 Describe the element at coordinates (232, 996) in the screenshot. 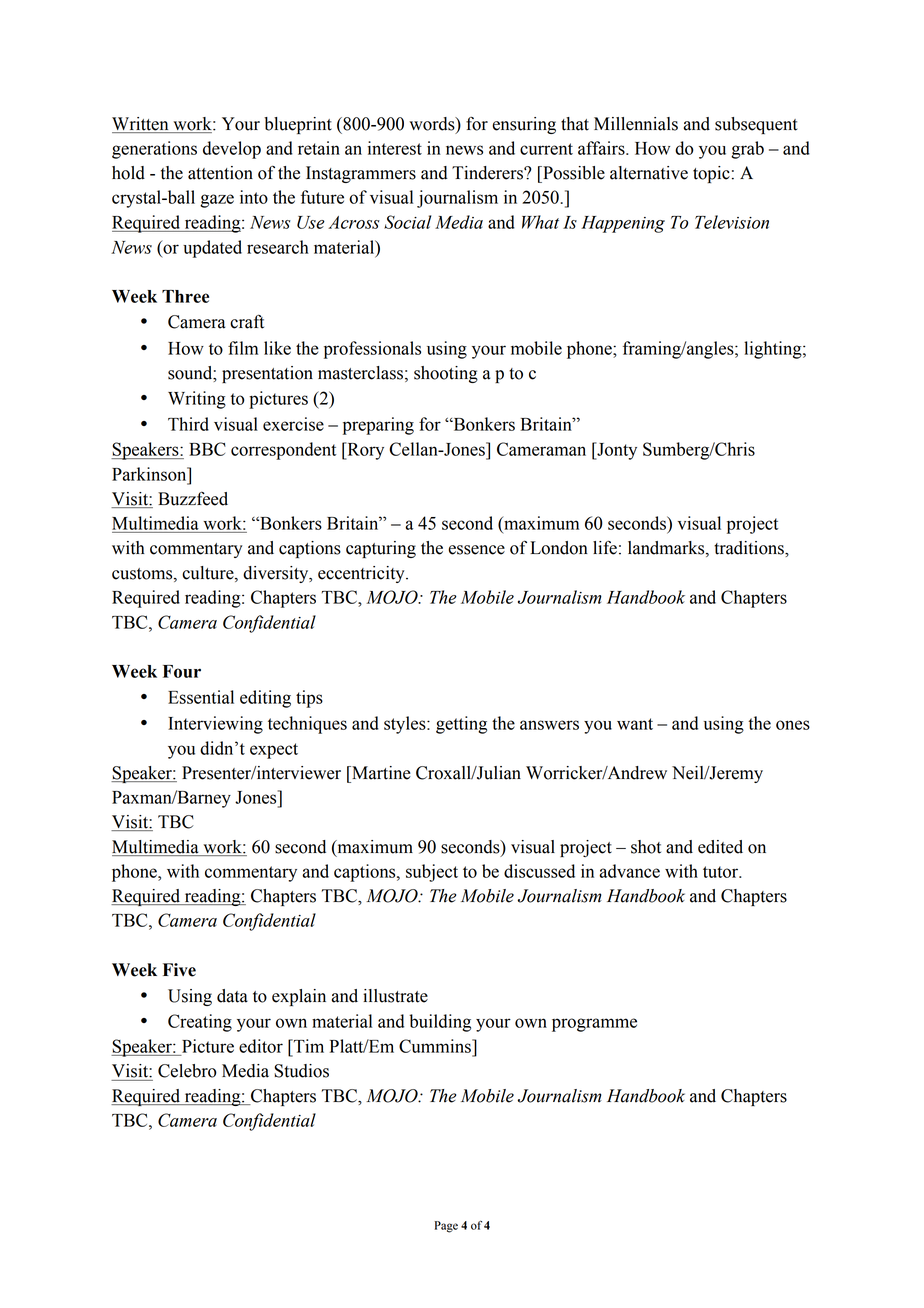

I see `data` at that location.
